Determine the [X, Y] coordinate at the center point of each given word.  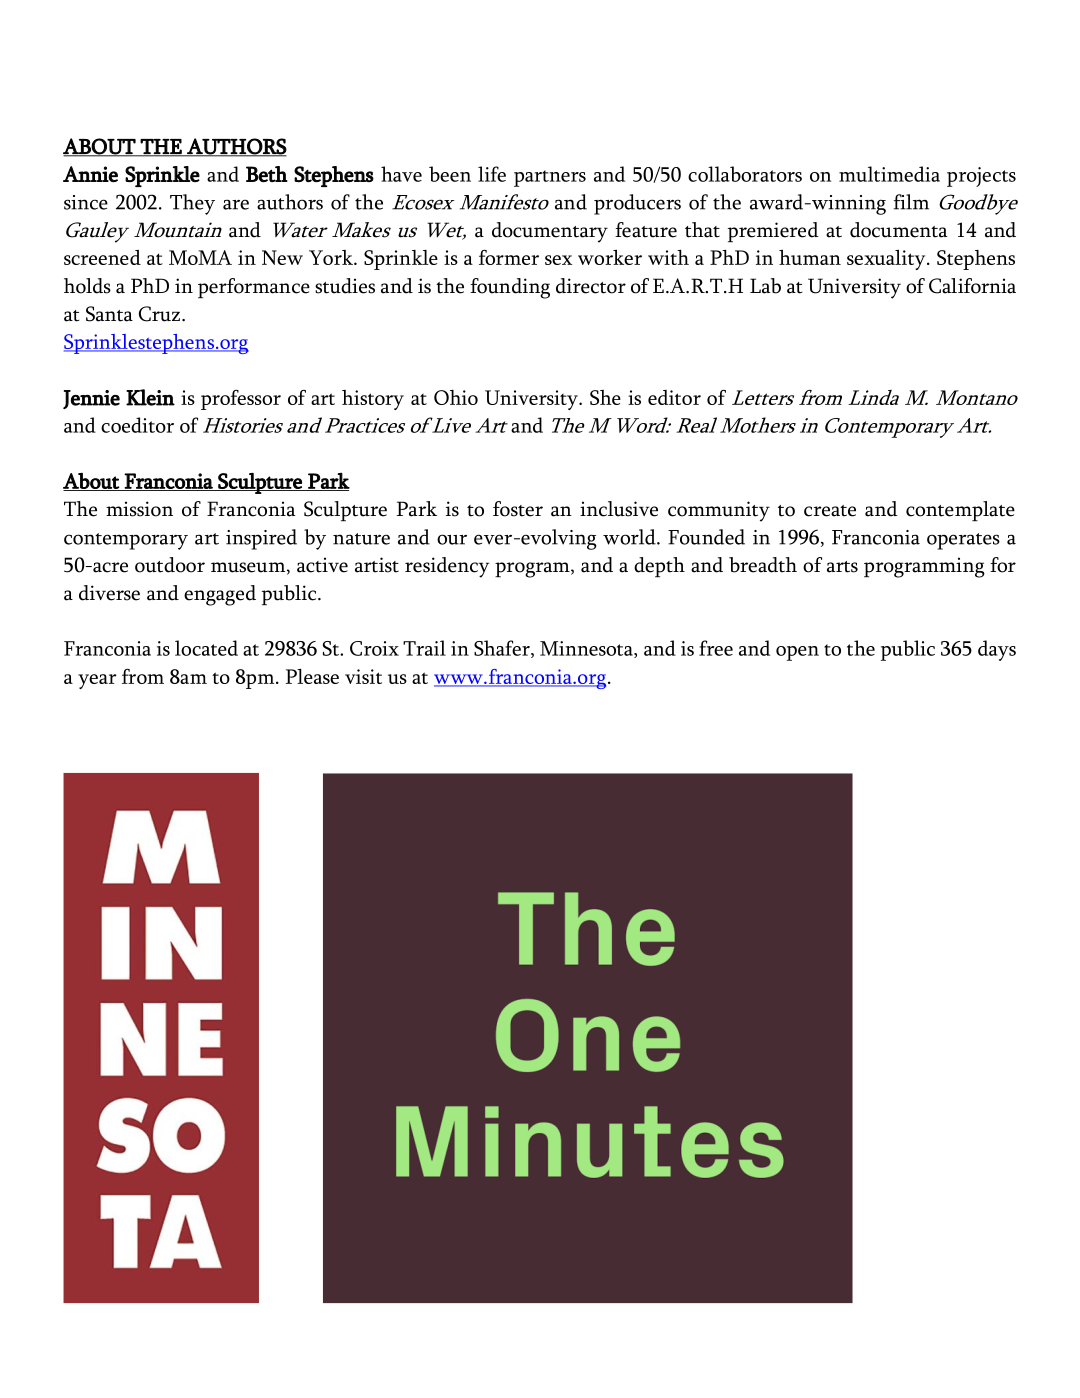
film [911, 202]
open [797, 653]
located [206, 648]
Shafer [503, 649]
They [192, 204]
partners [550, 178]
